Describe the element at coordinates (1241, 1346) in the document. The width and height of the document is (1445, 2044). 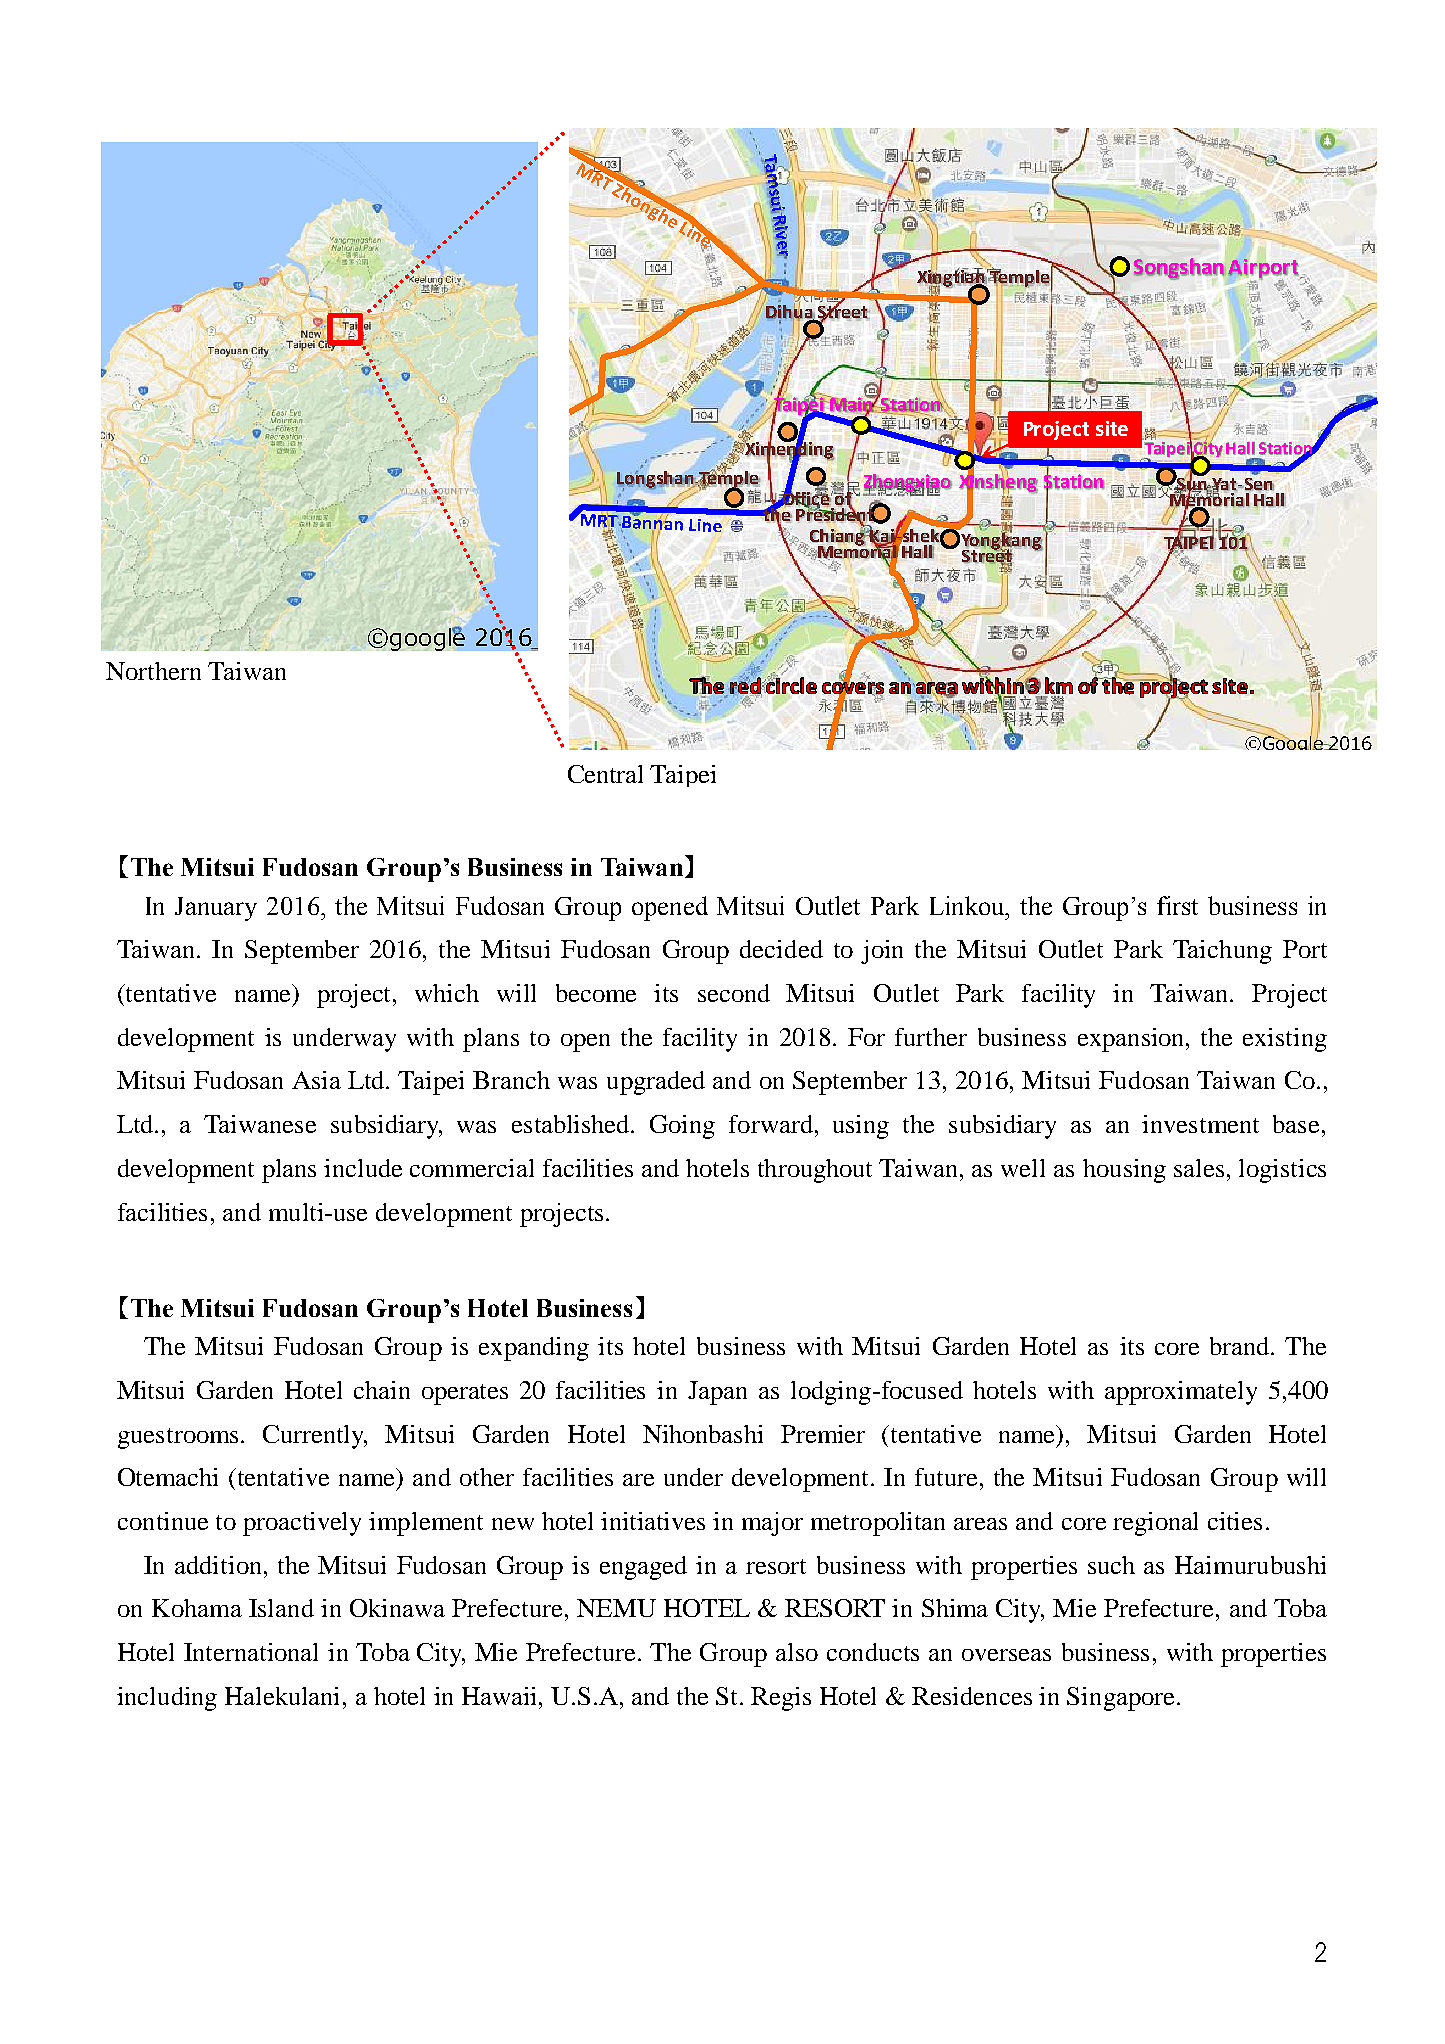
I see `brand` at that location.
